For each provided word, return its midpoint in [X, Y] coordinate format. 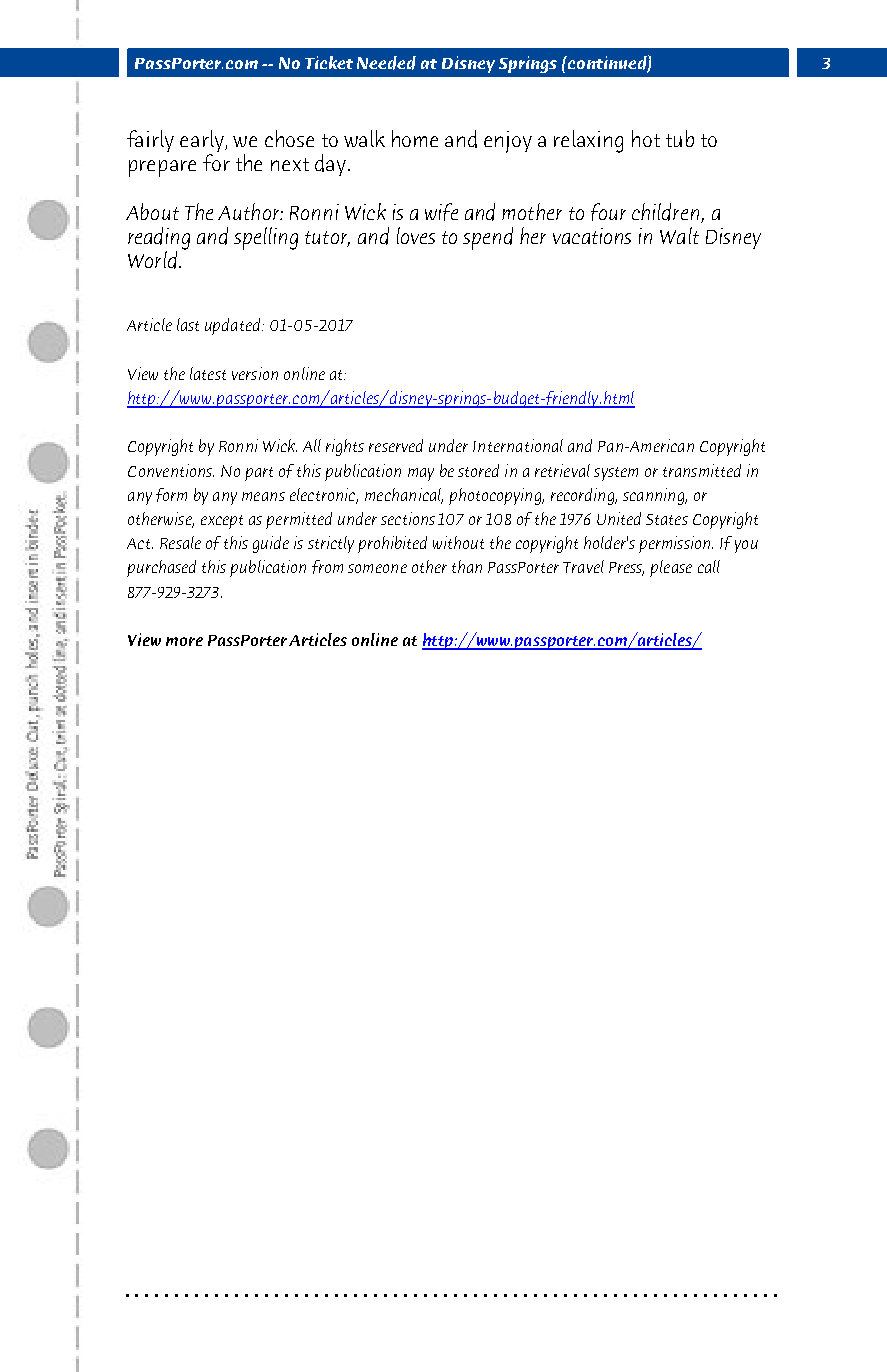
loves [416, 235]
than [467, 566]
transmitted [702, 470]
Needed [386, 63]
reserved [396, 445]
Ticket [329, 62]
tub [680, 138]
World [154, 260]
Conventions [171, 470]
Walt [679, 235]
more [184, 641]
